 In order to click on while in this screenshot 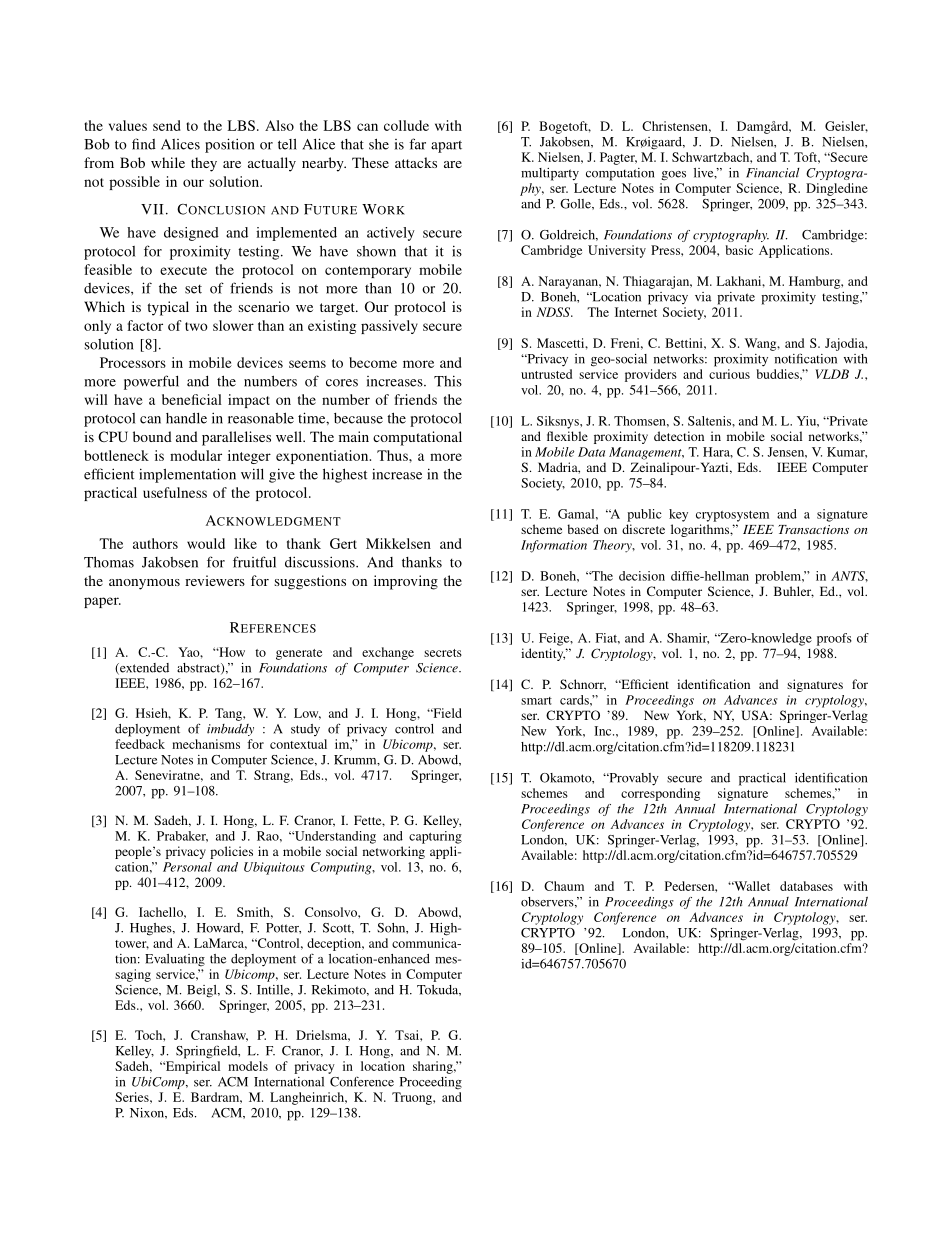, I will do `click(168, 162)`.
